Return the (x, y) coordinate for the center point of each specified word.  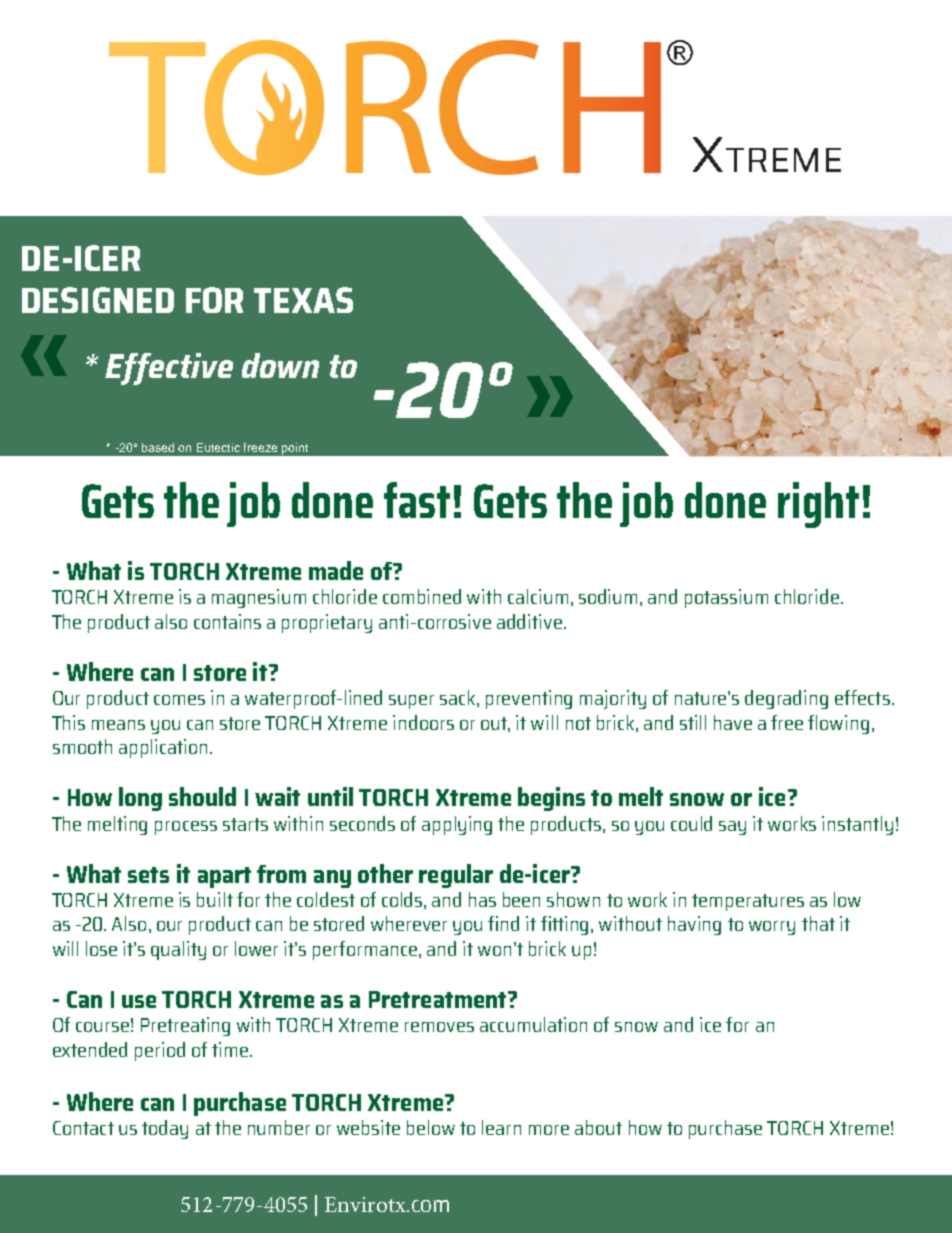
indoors (423, 722)
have (733, 722)
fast (417, 500)
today (165, 1129)
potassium (726, 598)
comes (179, 700)
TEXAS (303, 300)
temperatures (748, 902)
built (215, 899)
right (818, 505)
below (431, 1127)
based (158, 447)
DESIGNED (98, 300)
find (503, 923)
